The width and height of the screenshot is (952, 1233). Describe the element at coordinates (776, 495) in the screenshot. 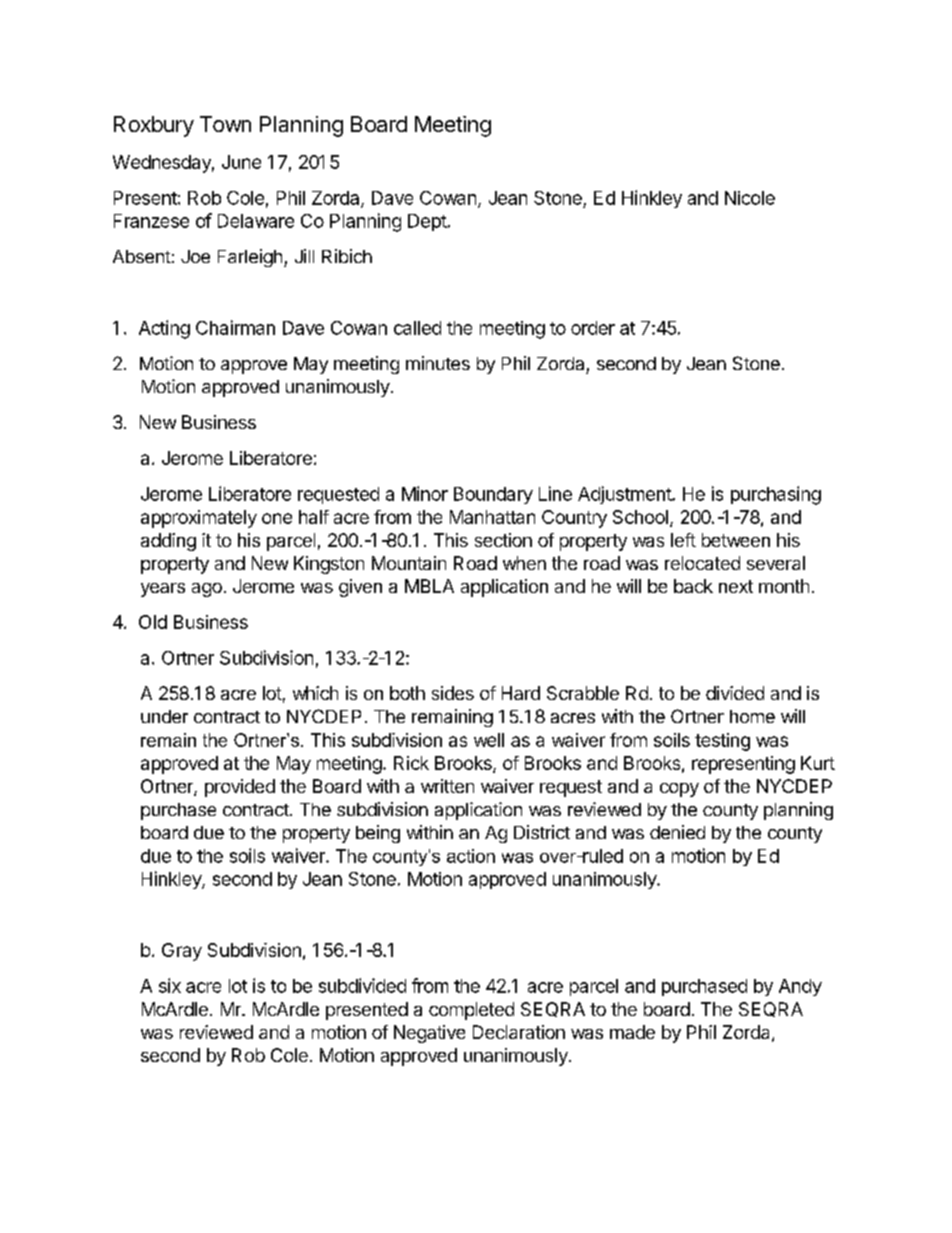

I see `purchasing` at that location.
